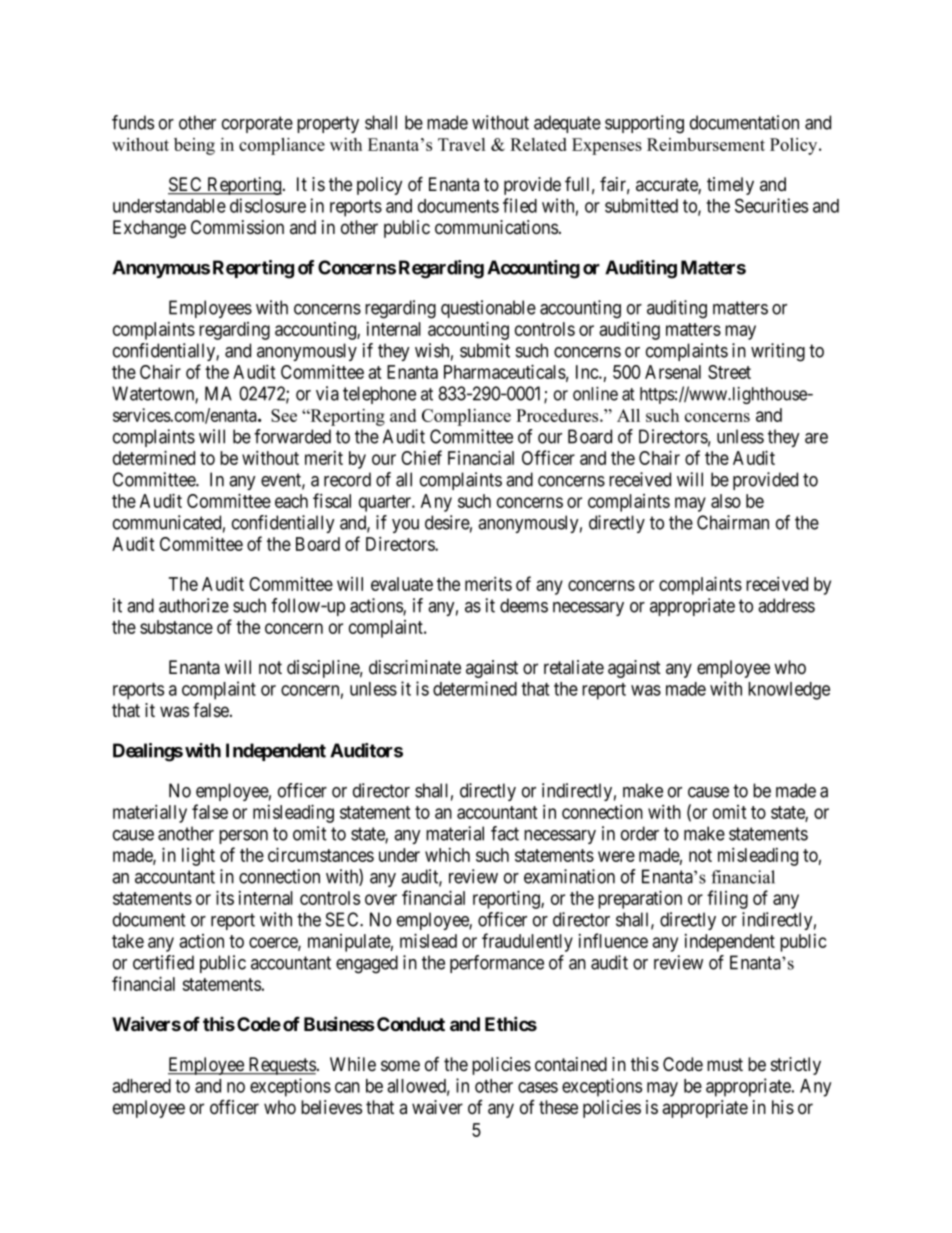  What do you see at coordinates (447, 855) in the page?
I see `which` at bounding box center [447, 855].
